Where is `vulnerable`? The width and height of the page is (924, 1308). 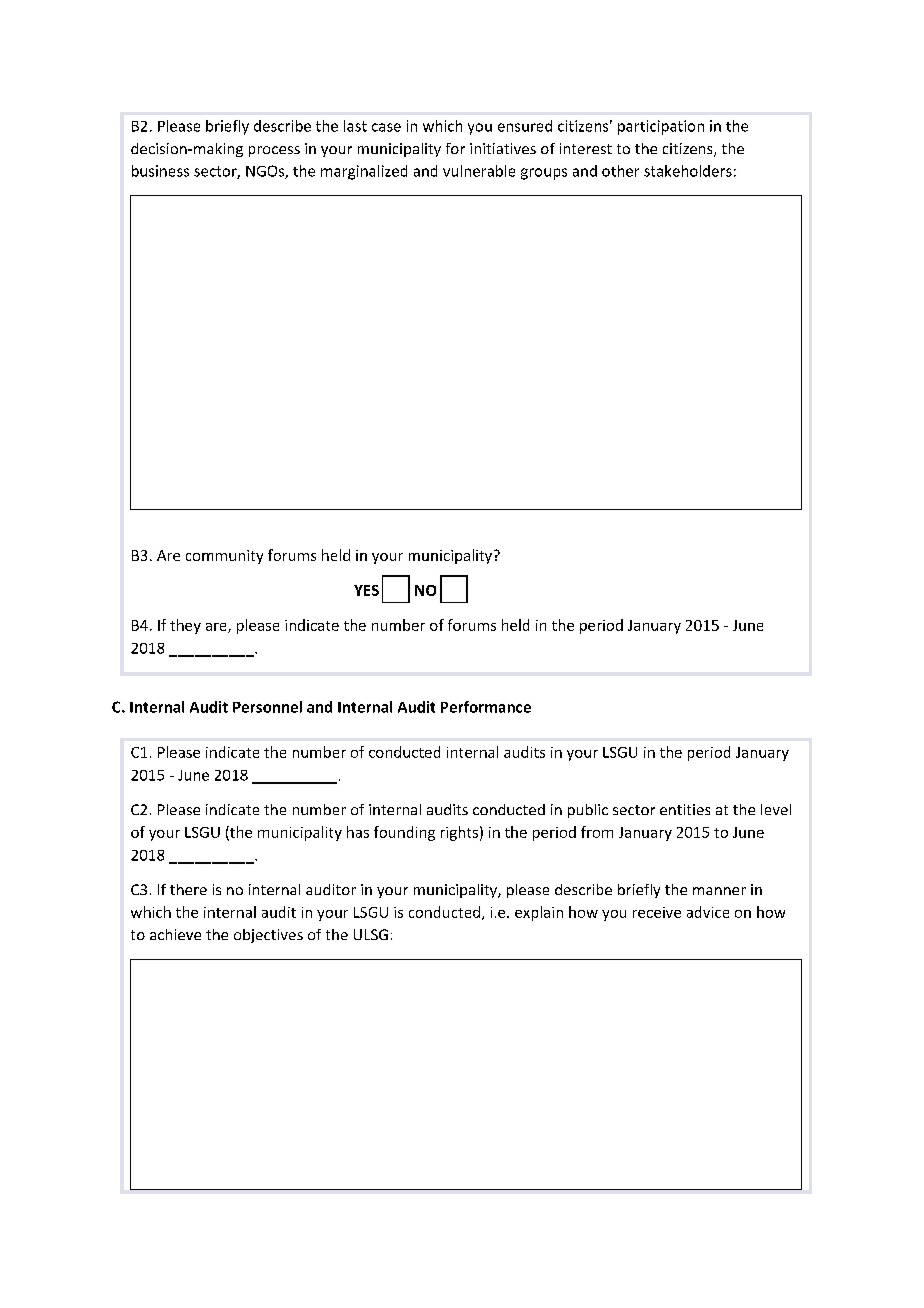
vulnerable is located at coordinates (479, 171).
